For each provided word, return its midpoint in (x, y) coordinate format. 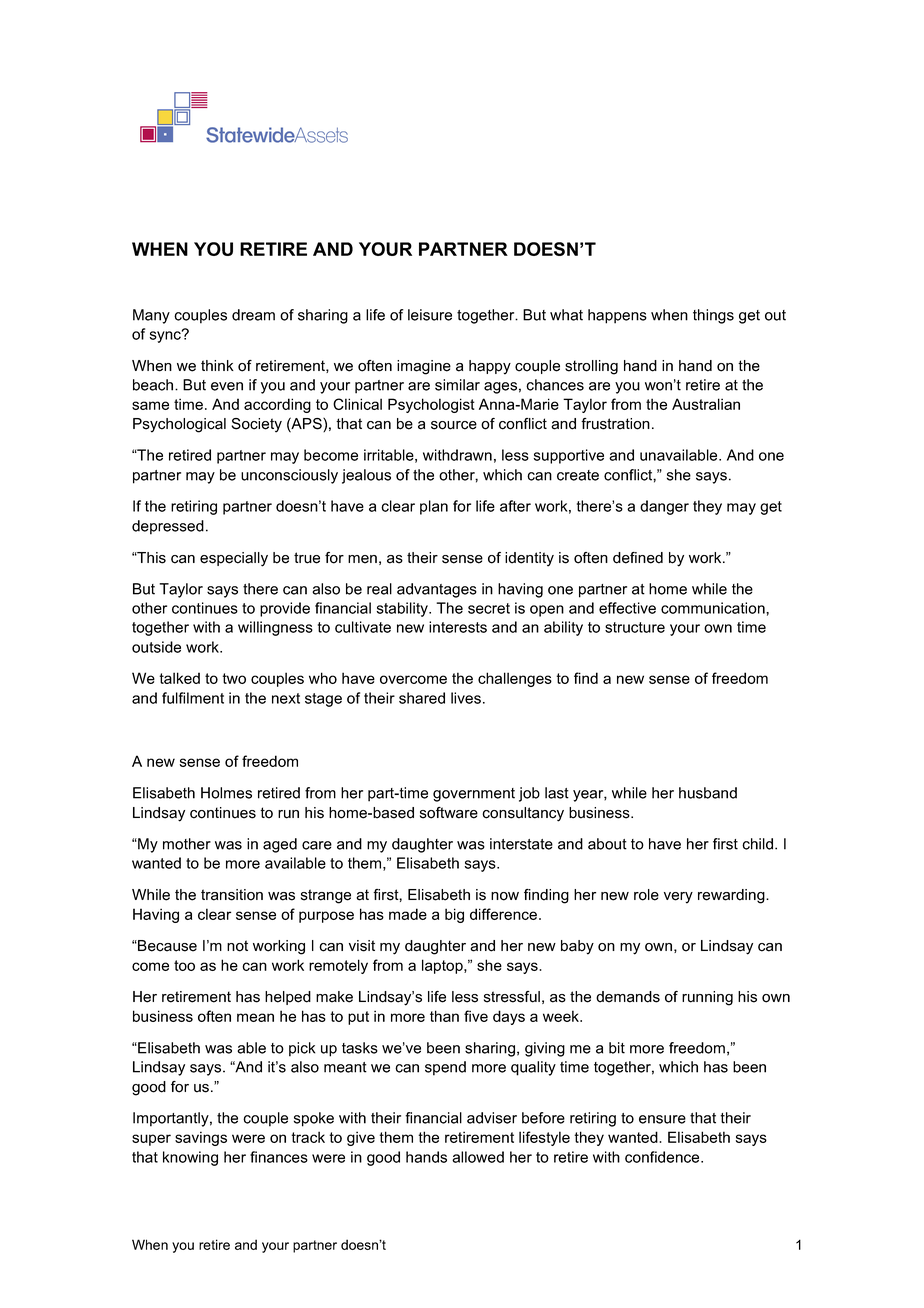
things (713, 316)
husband (708, 793)
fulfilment (193, 698)
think (217, 365)
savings (201, 1138)
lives (466, 698)
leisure (430, 315)
